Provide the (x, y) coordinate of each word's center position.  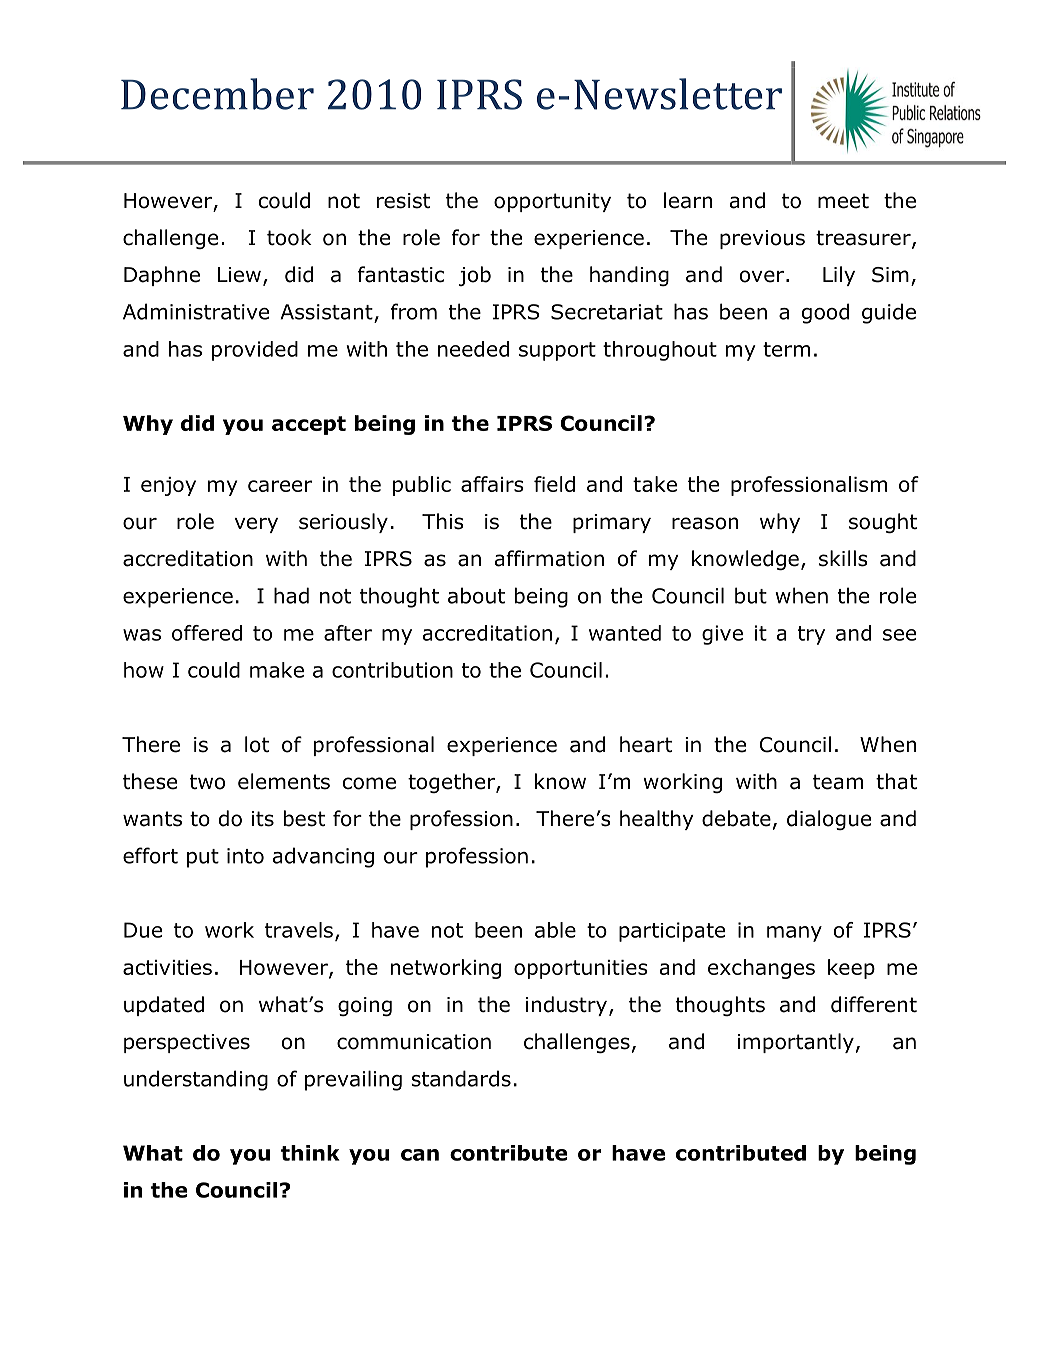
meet (843, 201)
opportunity (552, 202)
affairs (492, 484)
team (838, 782)
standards (461, 1078)
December (217, 94)
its (263, 819)
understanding (196, 1080)
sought (883, 523)
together (452, 783)
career (280, 486)
